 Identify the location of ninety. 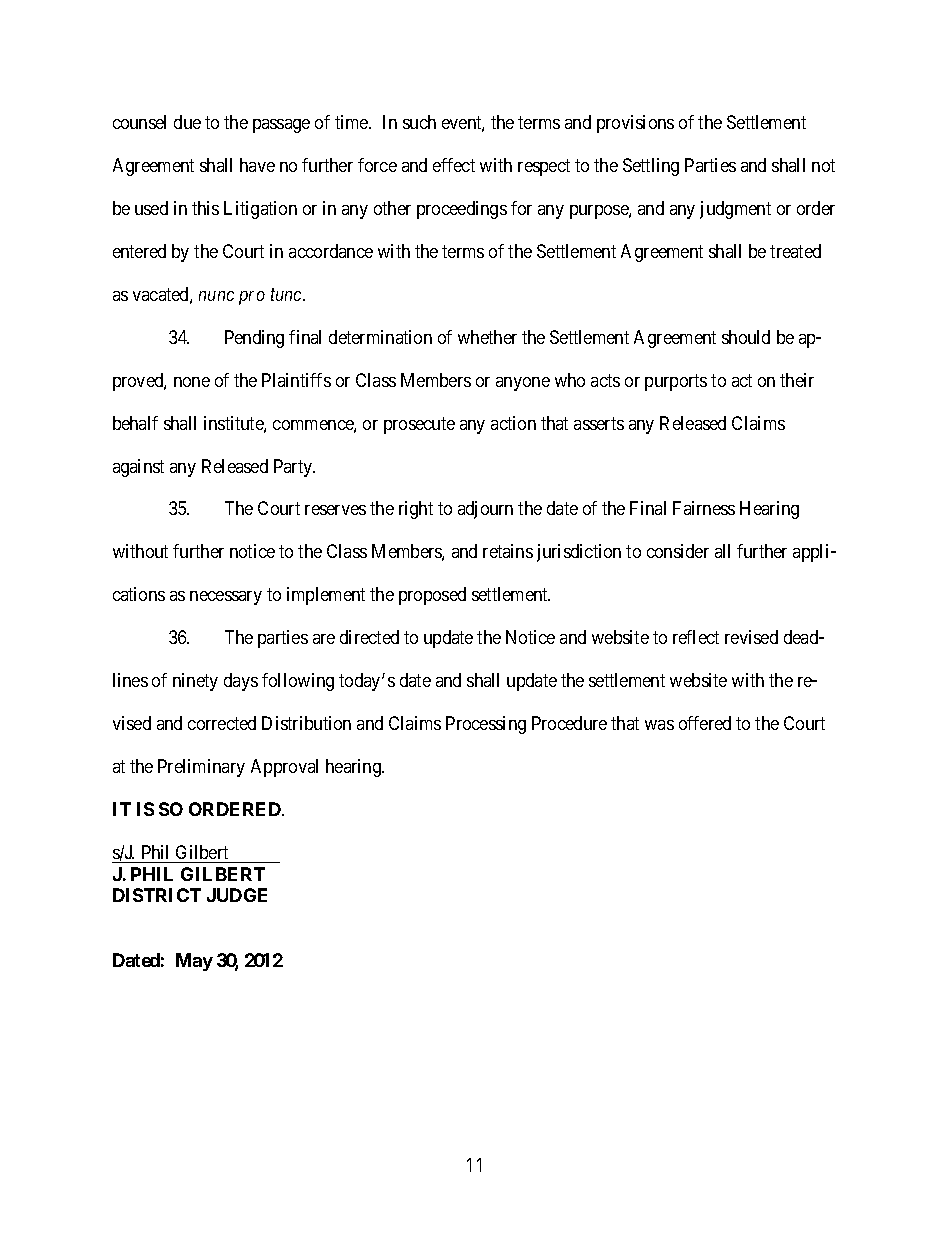
(195, 682).
